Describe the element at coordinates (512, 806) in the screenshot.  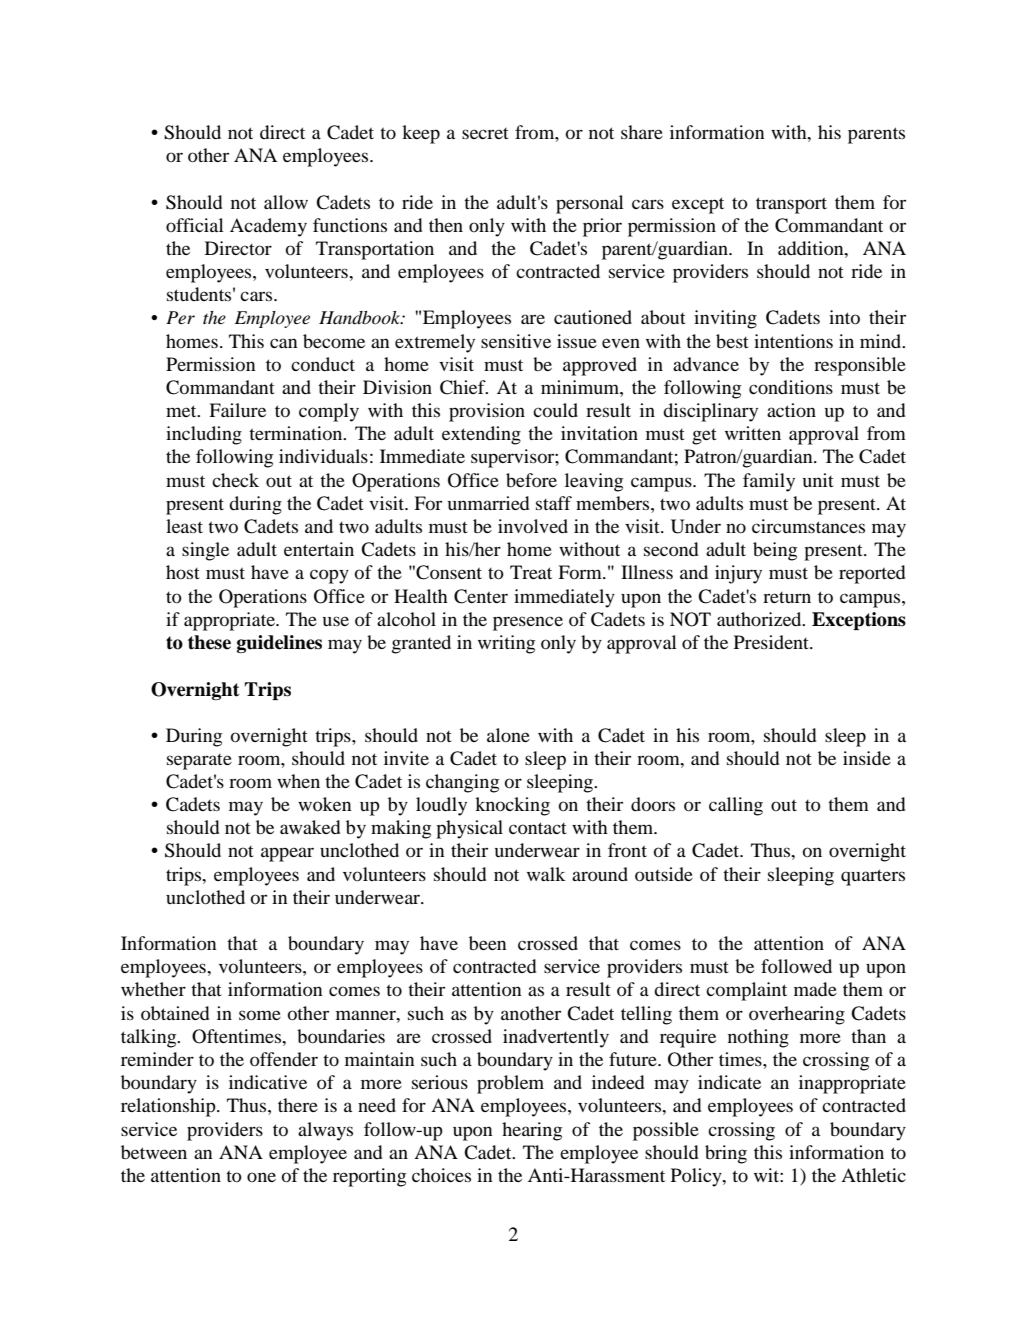
I see `knocking` at that location.
